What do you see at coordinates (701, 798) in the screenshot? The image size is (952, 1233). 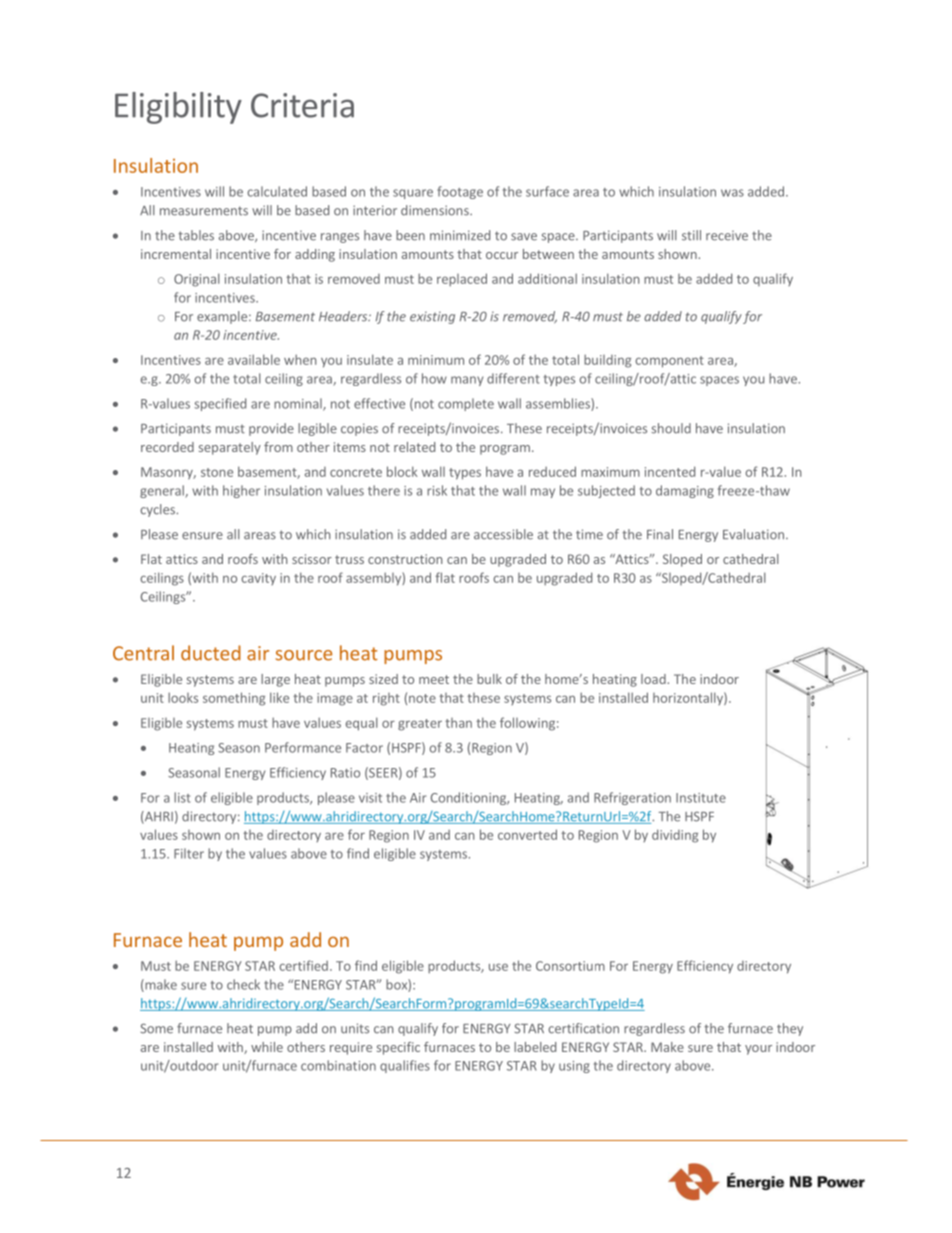 I see `Institute` at bounding box center [701, 798].
